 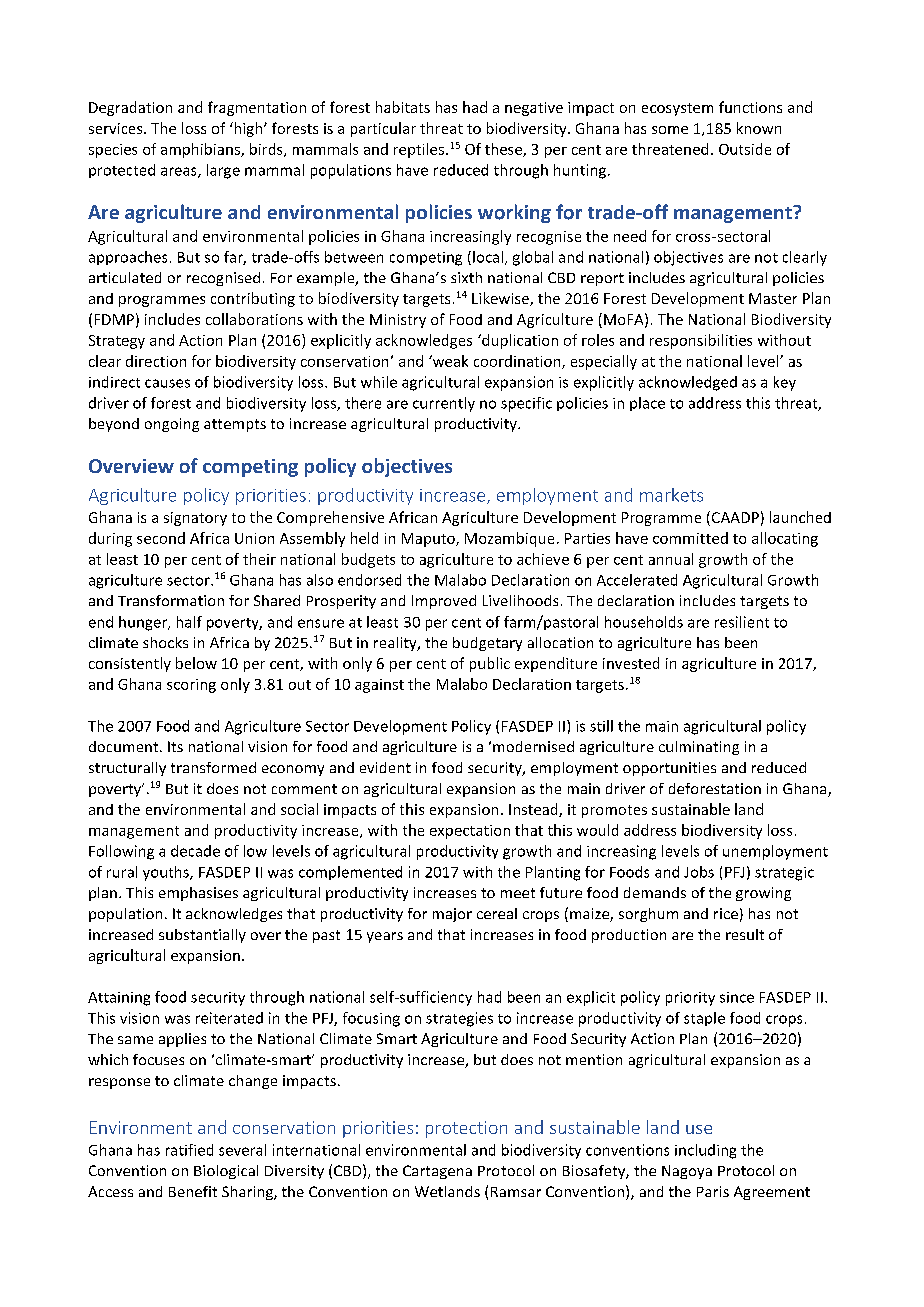 I want to click on emphasises, so click(x=198, y=894).
